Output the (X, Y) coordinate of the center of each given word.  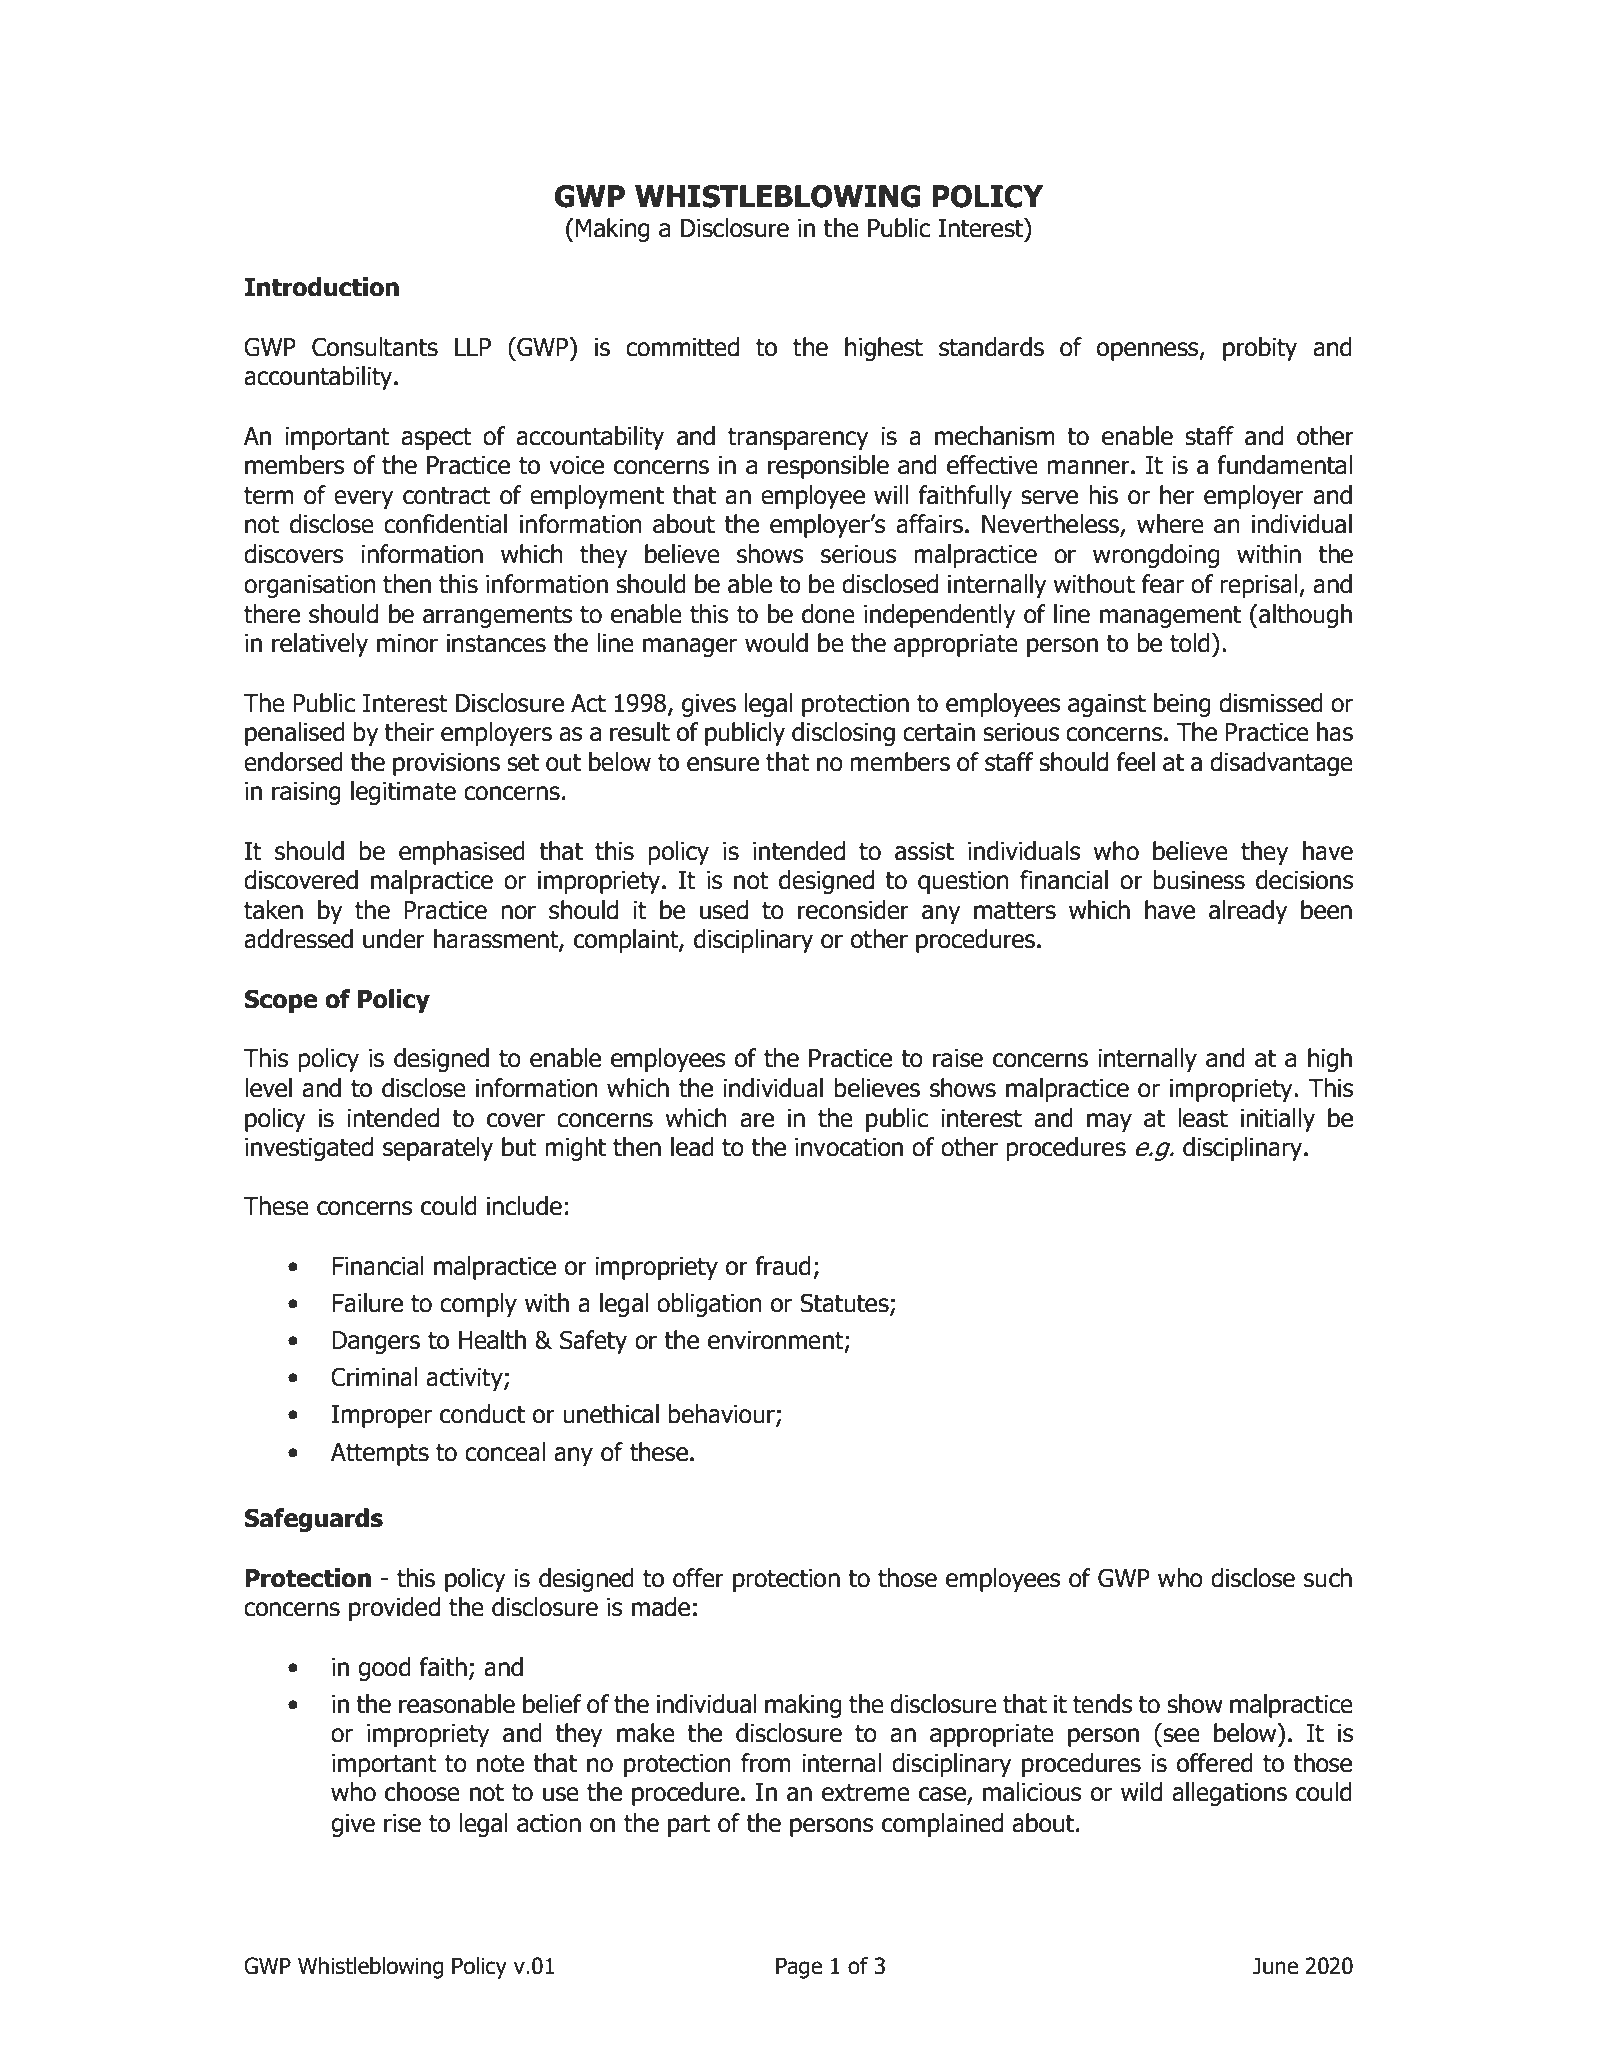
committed (682, 347)
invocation (849, 1147)
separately (438, 1149)
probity (1260, 349)
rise (402, 1823)
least (1203, 1118)
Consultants (375, 347)
